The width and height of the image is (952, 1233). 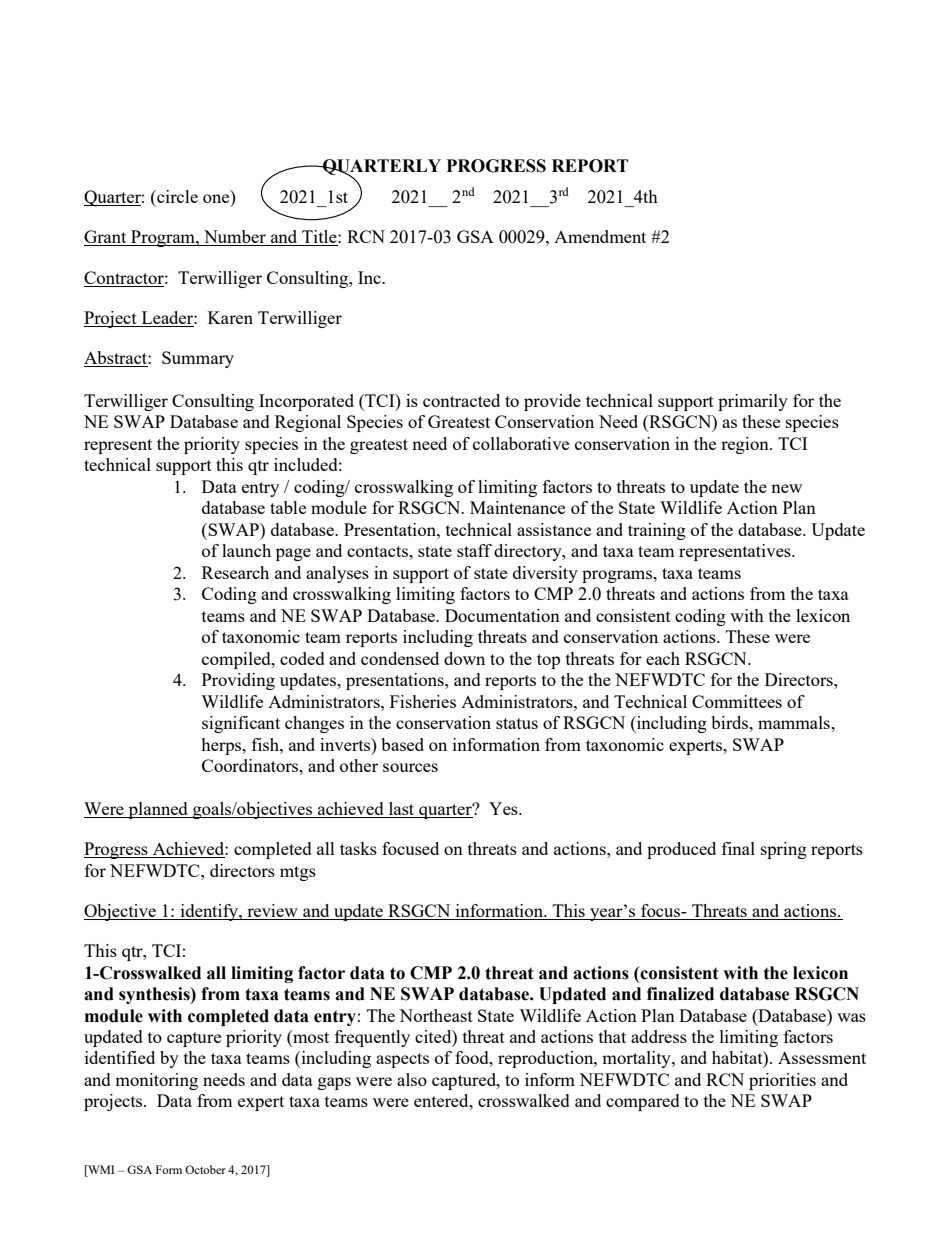 I want to click on October, so click(x=205, y=1169).
